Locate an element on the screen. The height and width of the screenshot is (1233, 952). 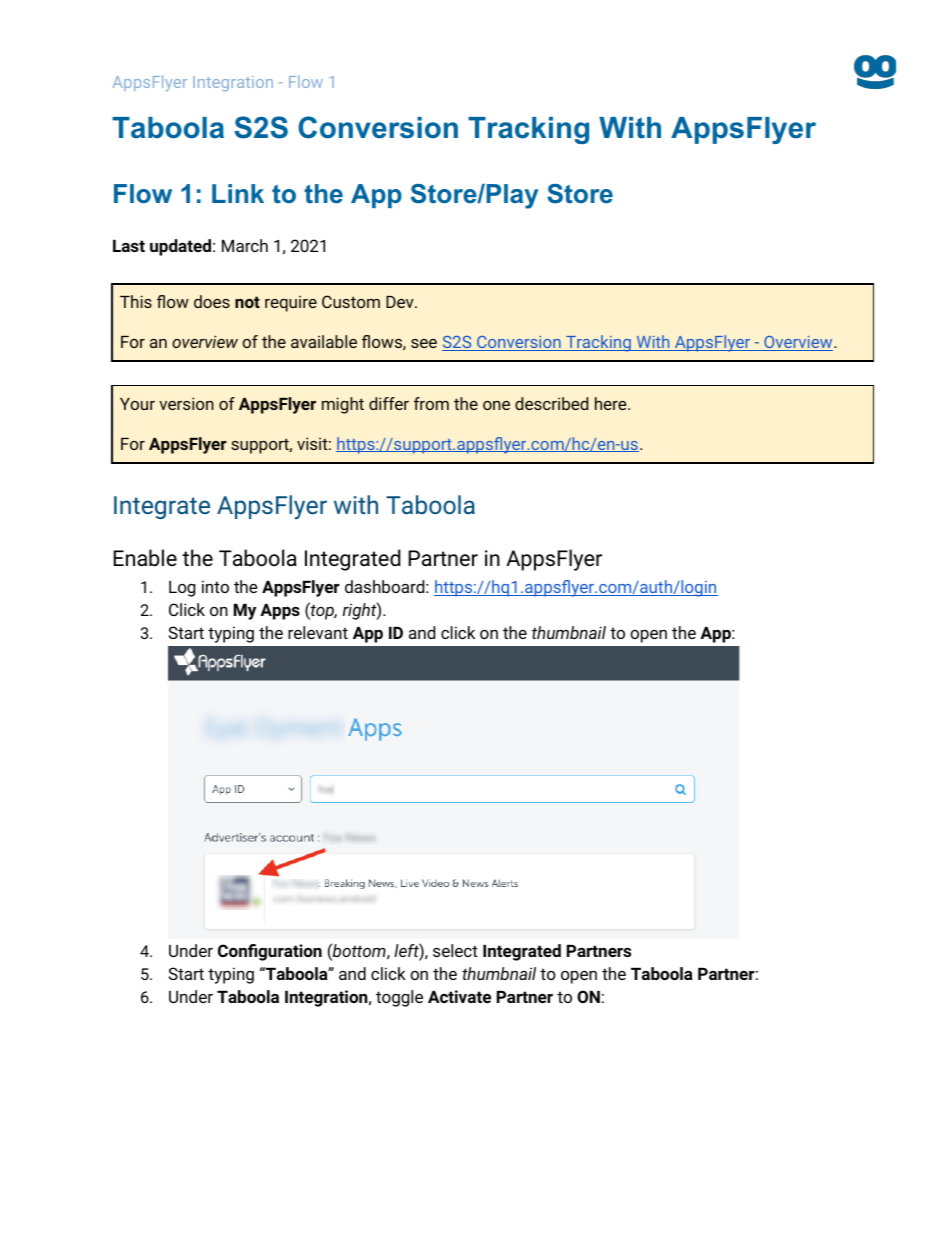
Custom is located at coordinates (351, 301).
